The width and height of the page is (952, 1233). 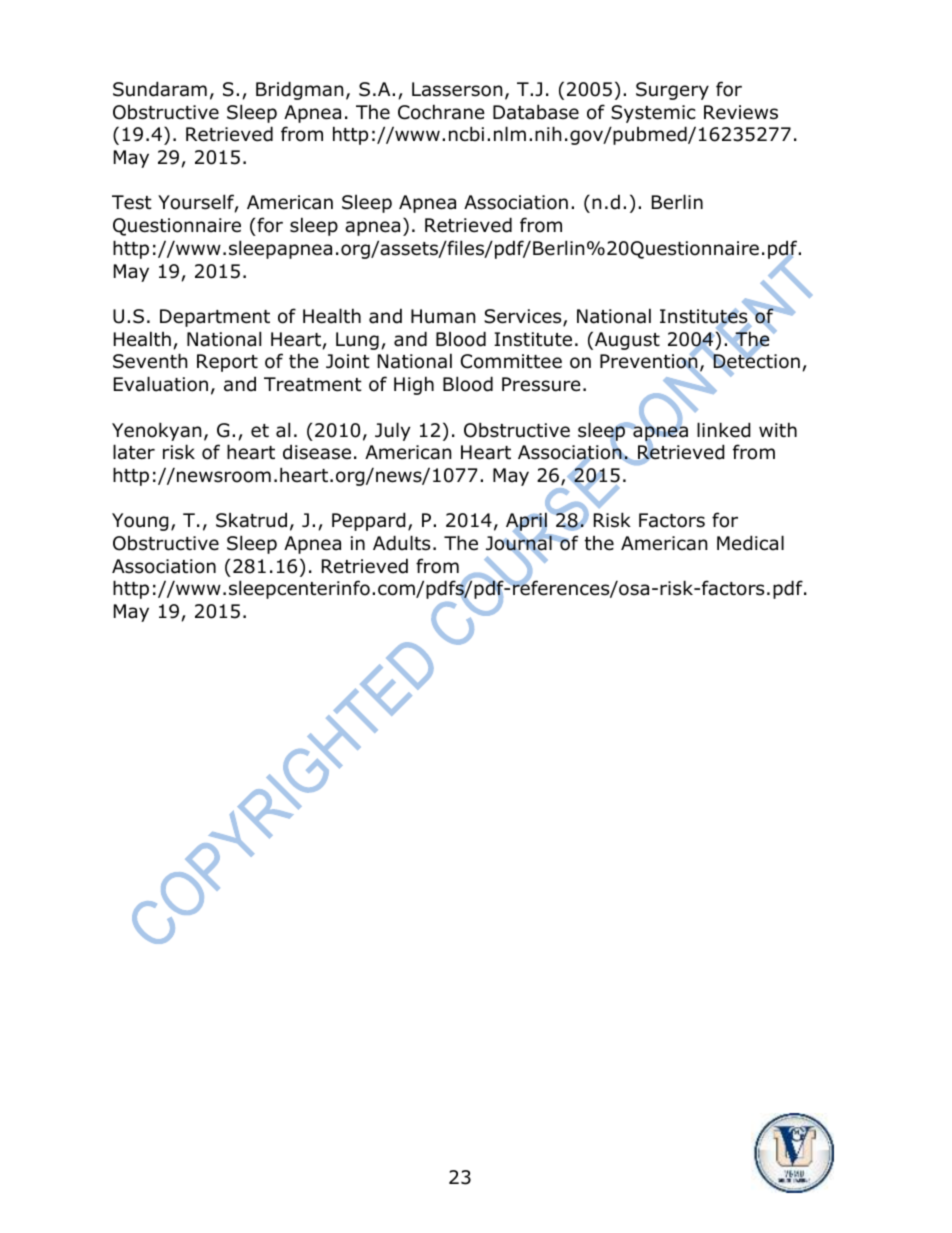 What do you see at coordinates (441, 112) in the page?
I see `Cochrane` at bounding box center [441, 112].
